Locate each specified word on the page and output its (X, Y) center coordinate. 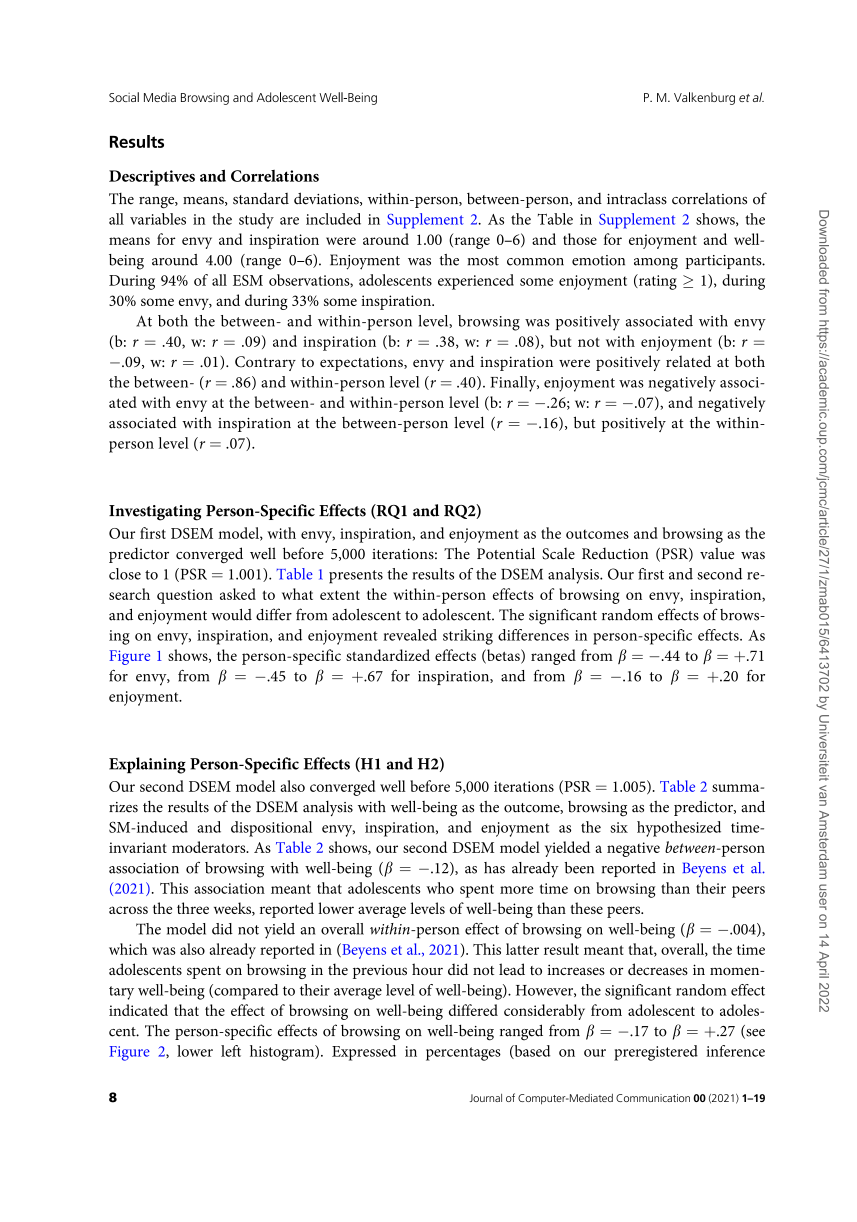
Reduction (615, 553)
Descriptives (152, 178)
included (333, 219)
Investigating (155, 513)
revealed (410, 635)
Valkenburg (704, 98)
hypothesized (679, 829)
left (231, 1051)
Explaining (147, 765)
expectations (362, 363)
